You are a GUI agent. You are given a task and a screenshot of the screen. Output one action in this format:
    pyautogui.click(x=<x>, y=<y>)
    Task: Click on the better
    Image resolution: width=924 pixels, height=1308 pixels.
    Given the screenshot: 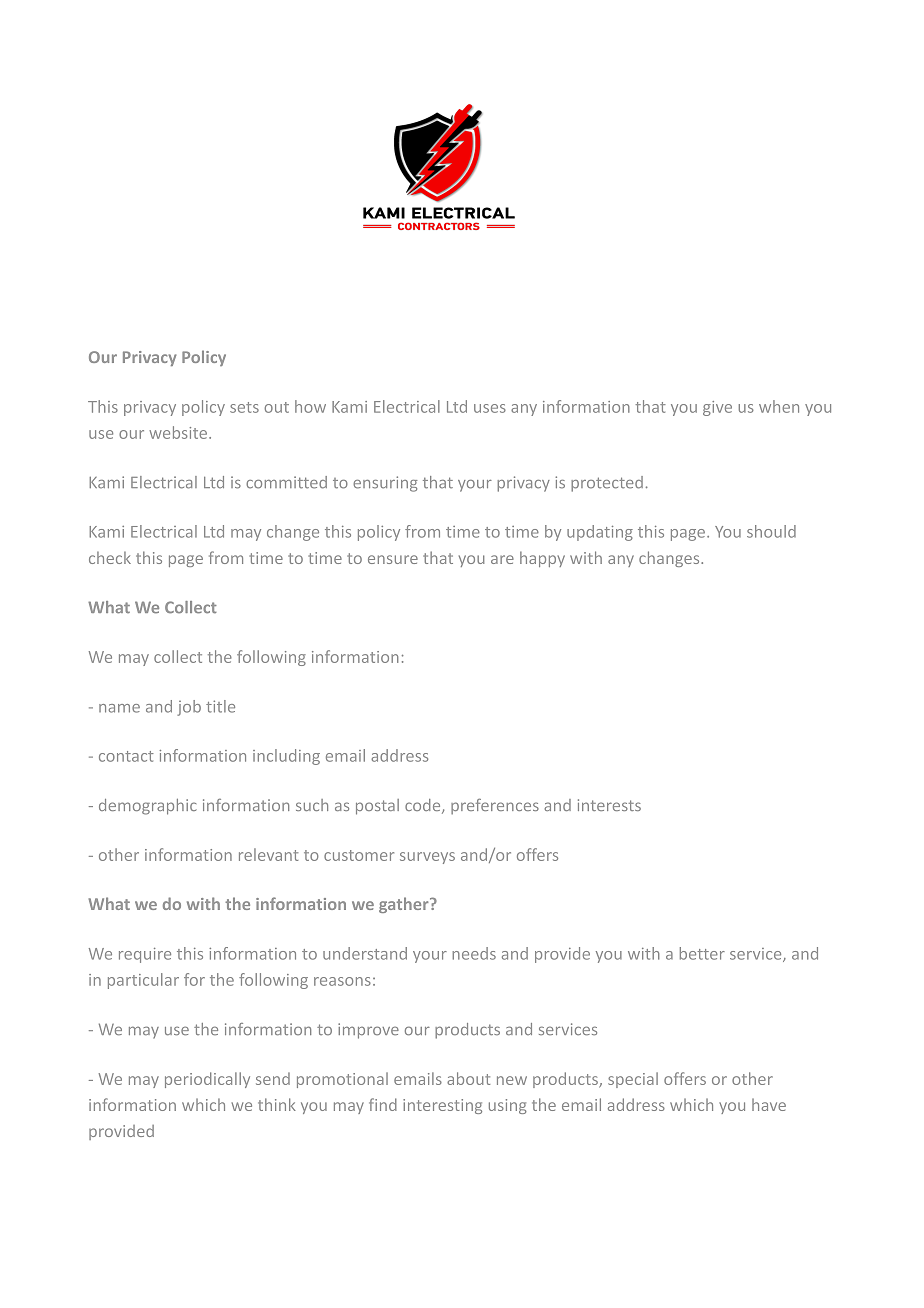 What is the action you would take?
    pyautogui.click(x=702, y=953)
